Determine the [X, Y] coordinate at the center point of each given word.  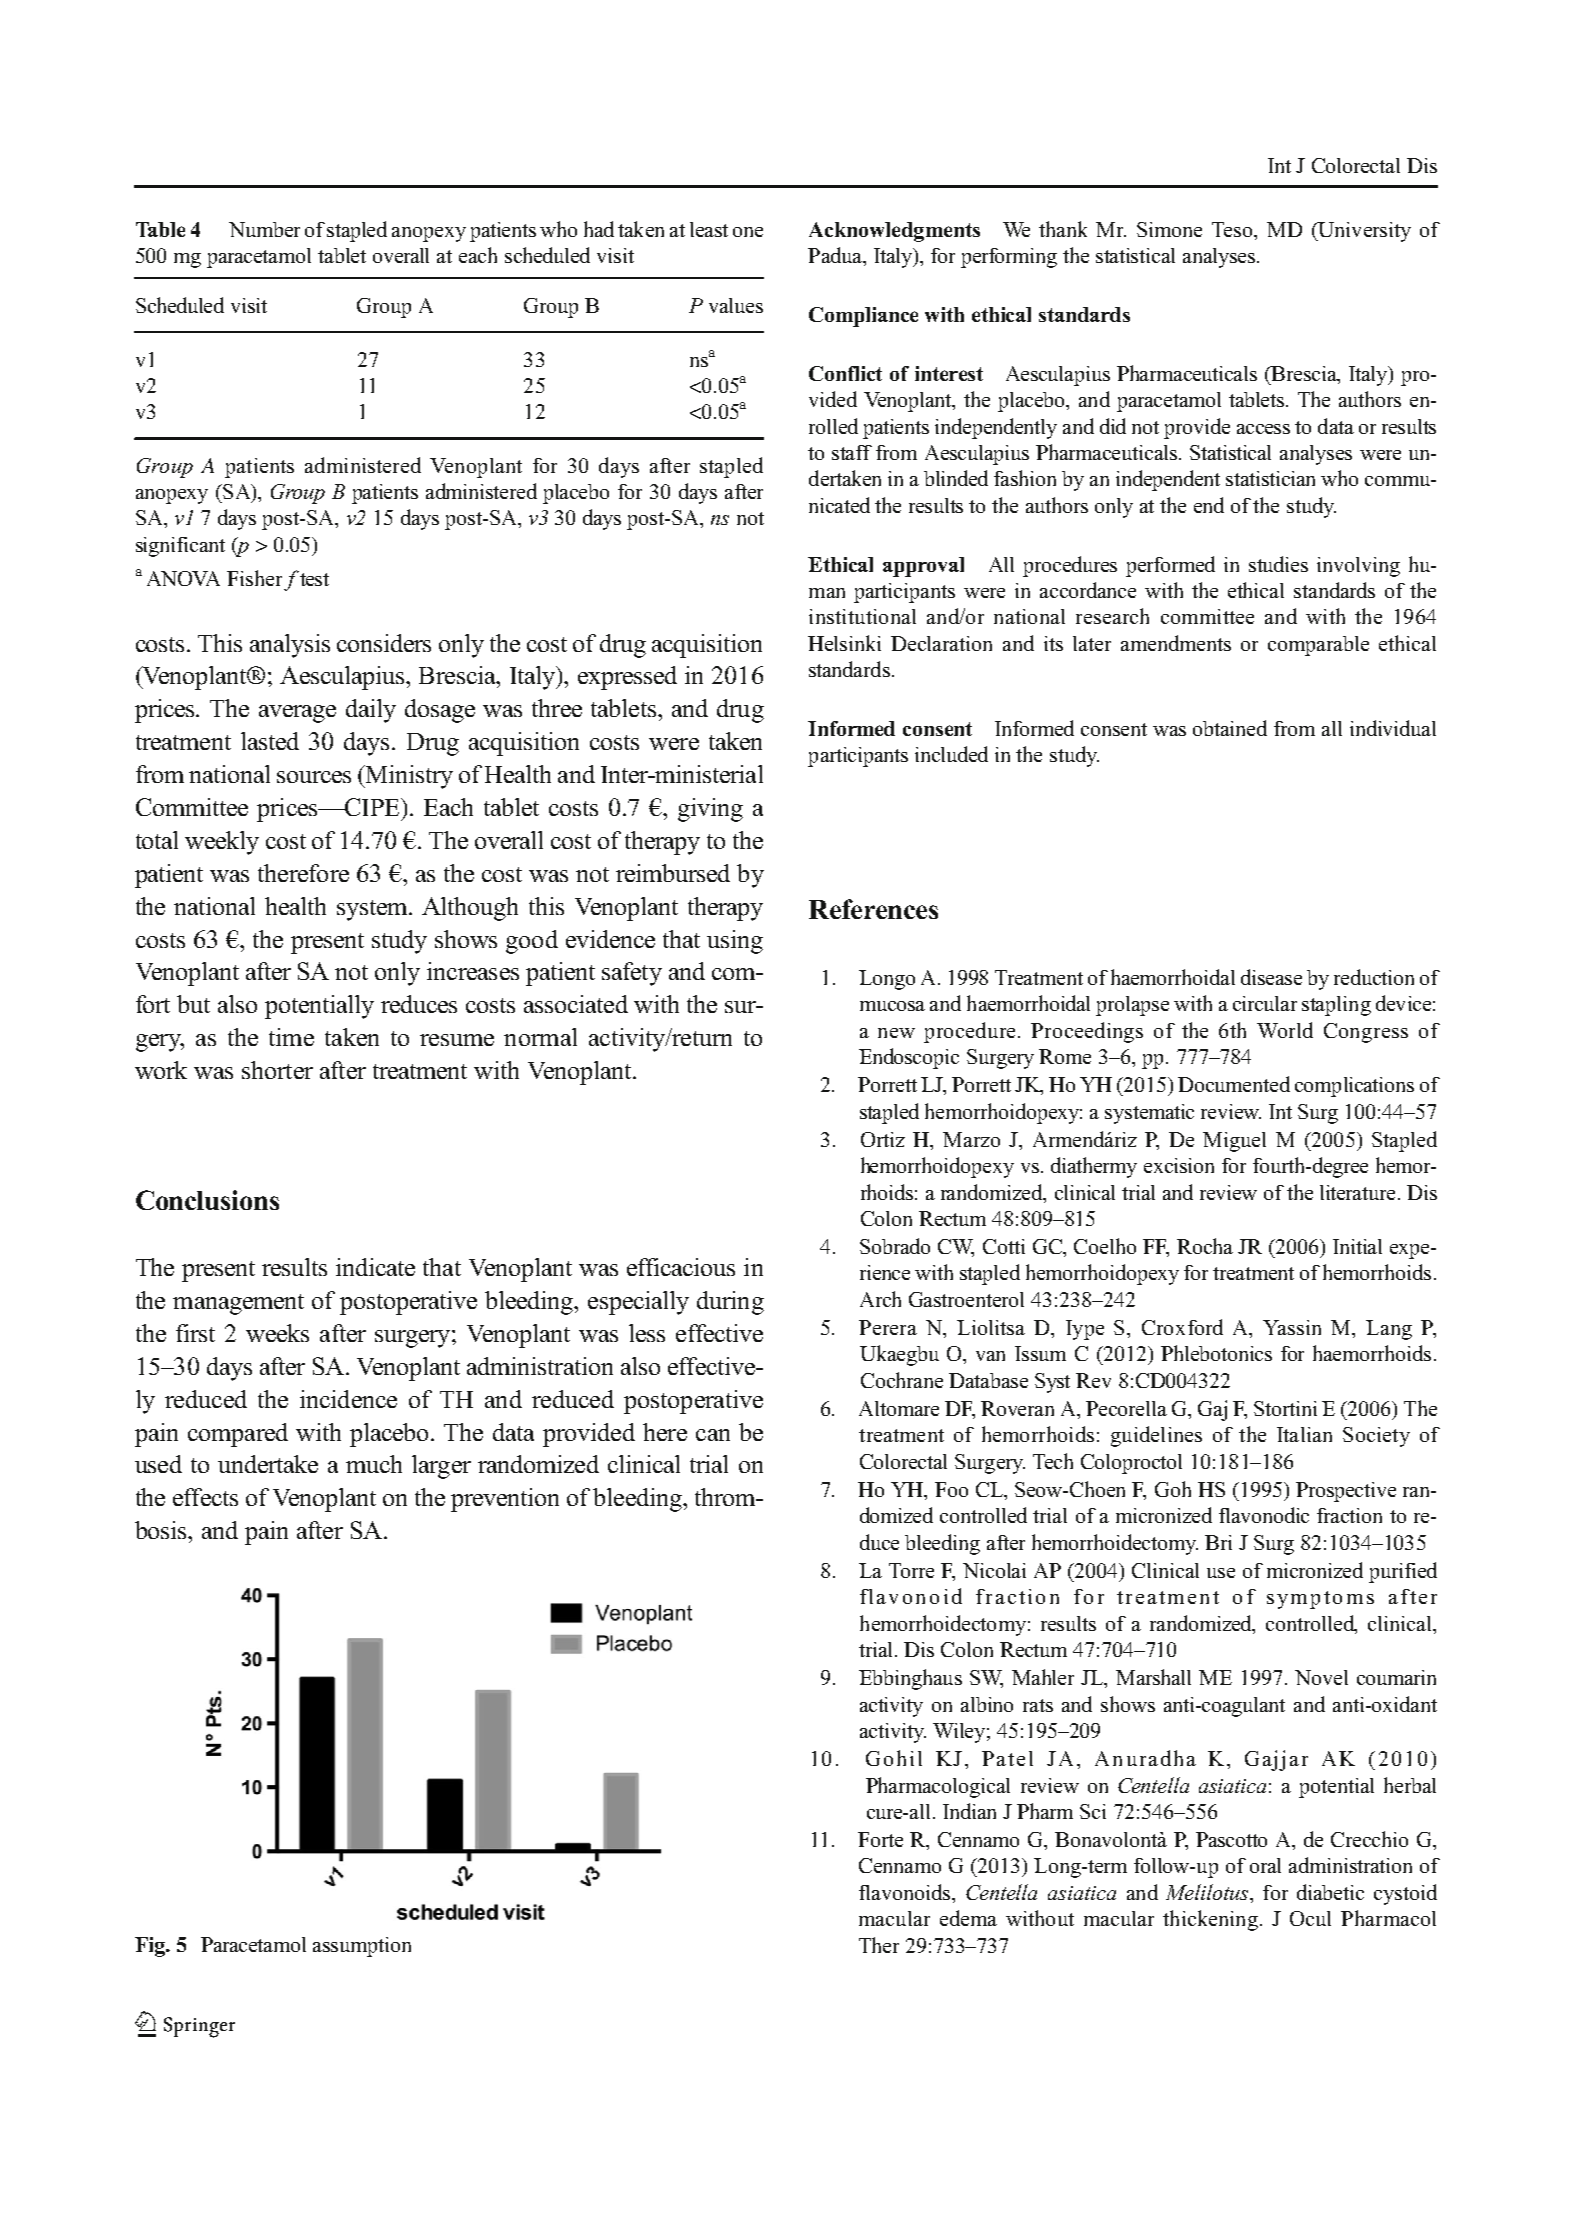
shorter [277, 1070]
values [736, 305]
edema [968, 1918]
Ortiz [883, 1139]
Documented [1234, 1084]
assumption [362, 1947]
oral [1265, 1865]
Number [264, 229]
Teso [1233, 229]
